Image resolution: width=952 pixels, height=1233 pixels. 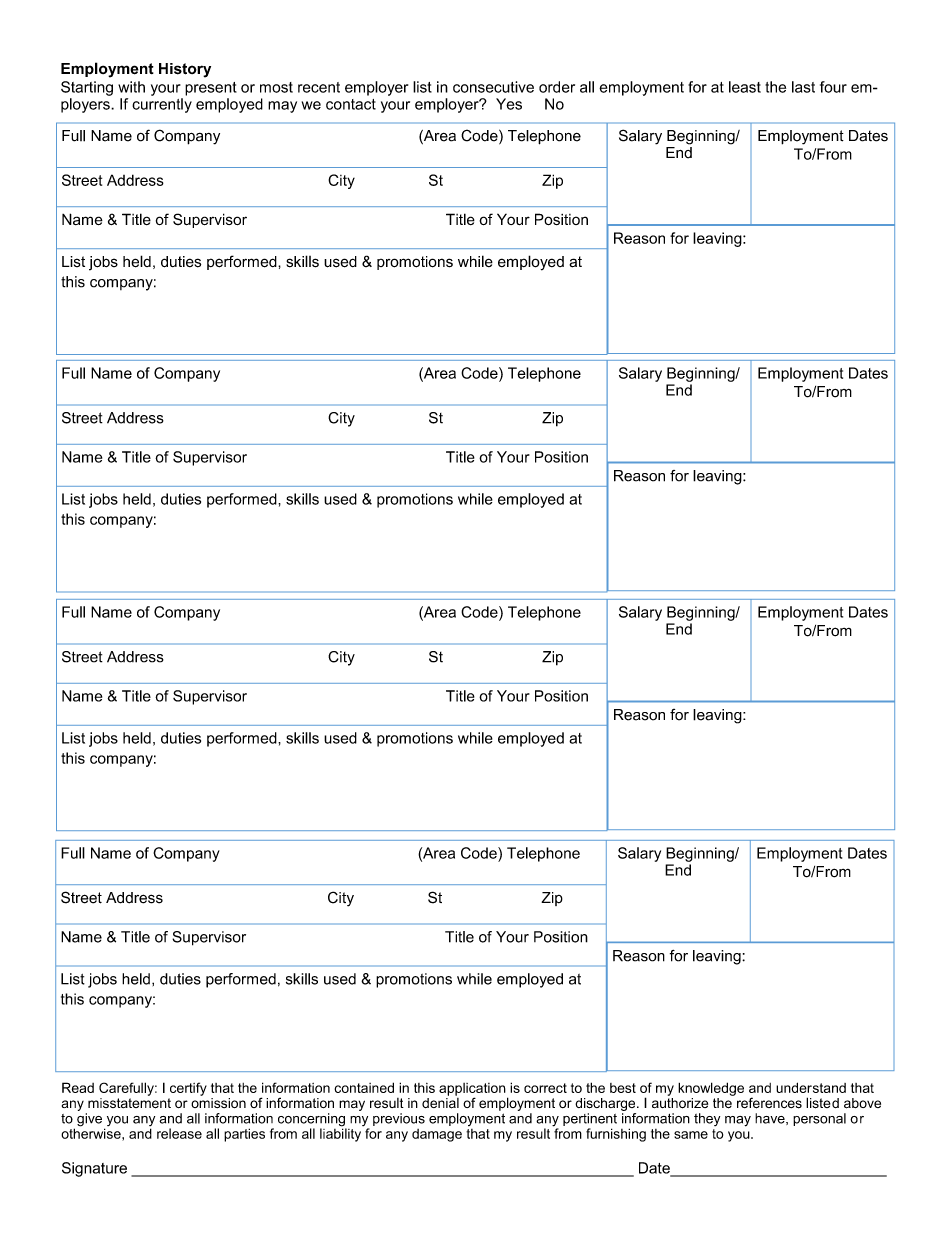 What do you see at coordinates (745, 87) in the page?
I see `least` at bounding box center [745, 87].
